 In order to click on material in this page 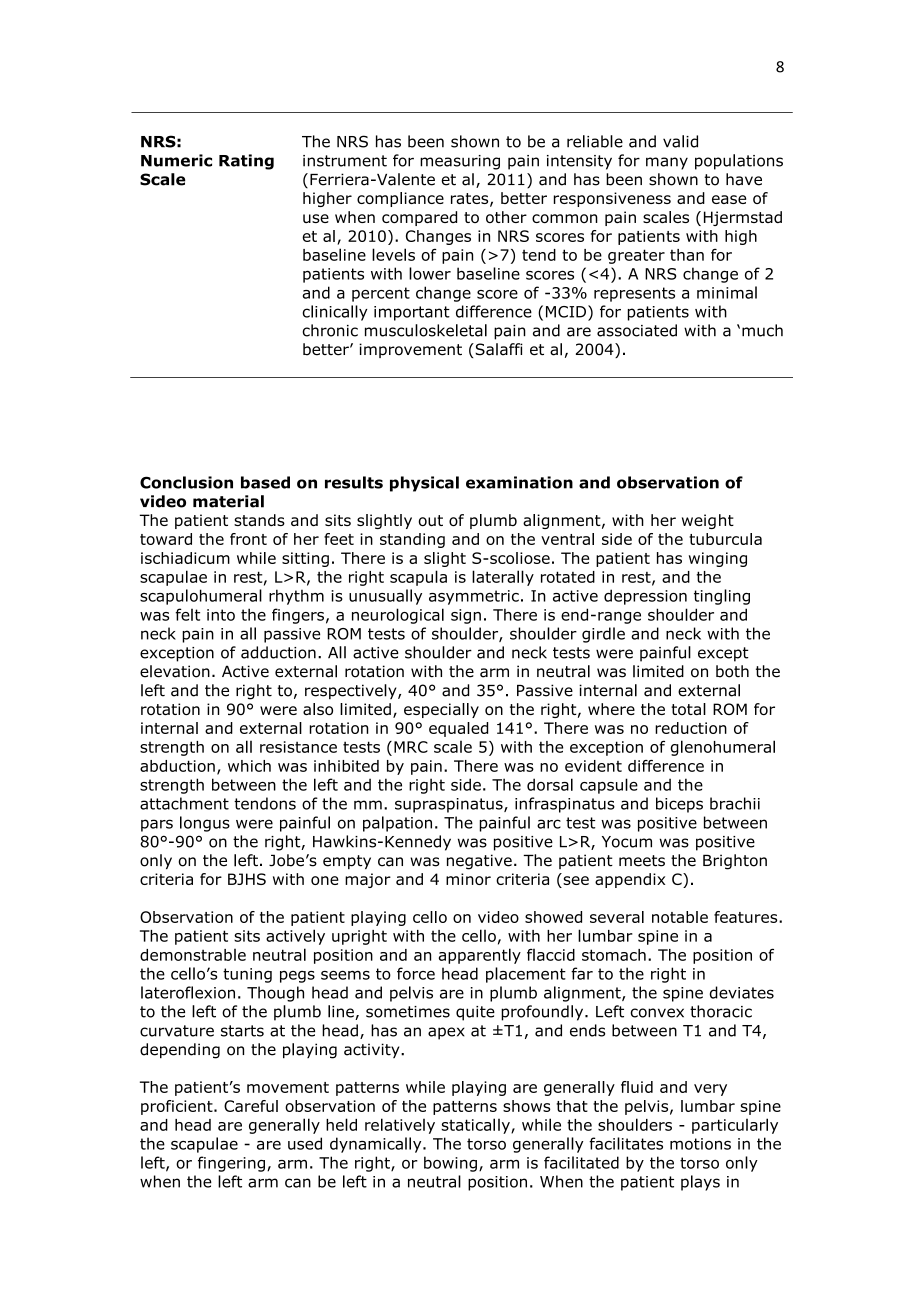, I will do `click(228, 501)`.
